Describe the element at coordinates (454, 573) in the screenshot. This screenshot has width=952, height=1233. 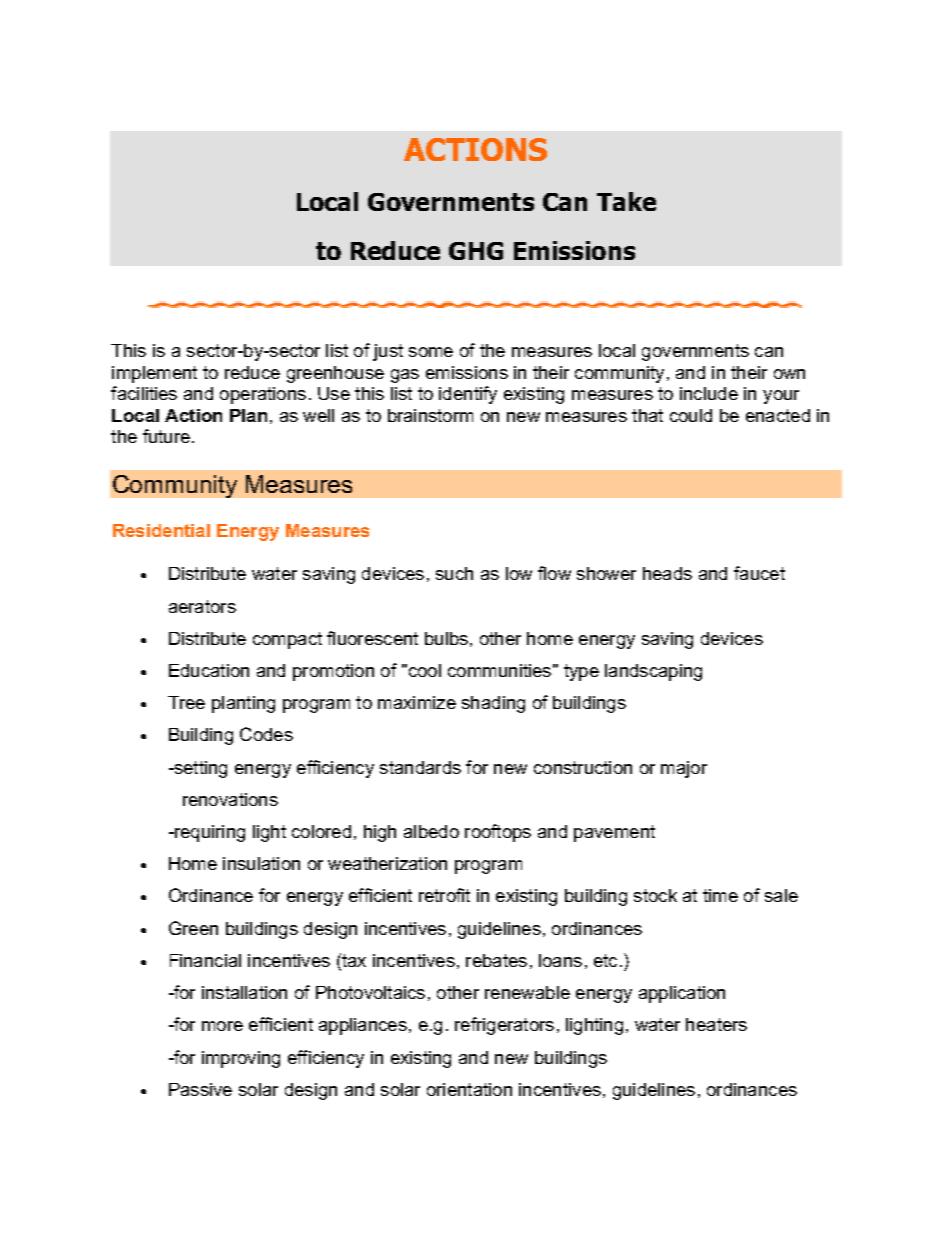
I see `such` at that location.
